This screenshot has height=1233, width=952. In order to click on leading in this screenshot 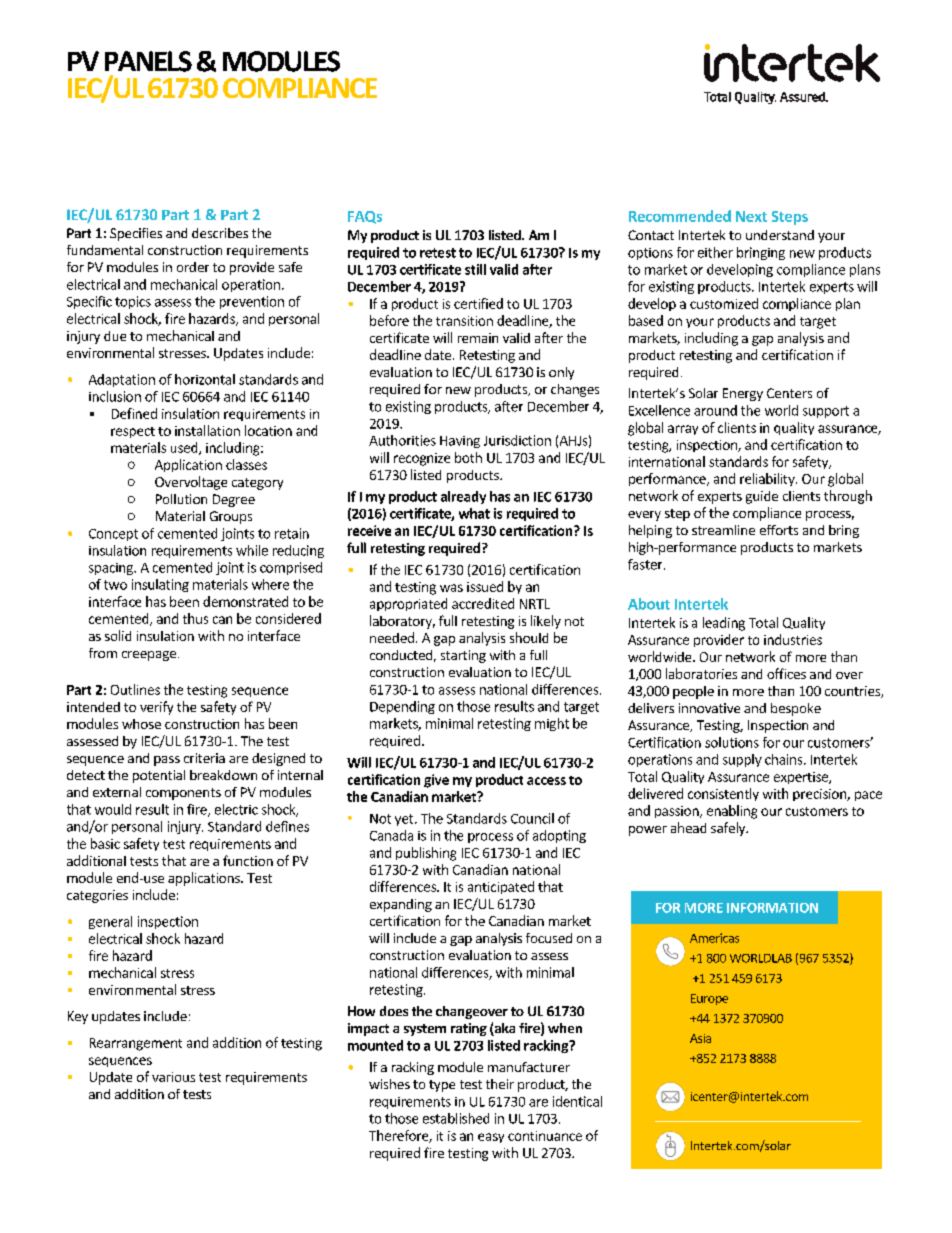, I will do `click(724, 624)`.
